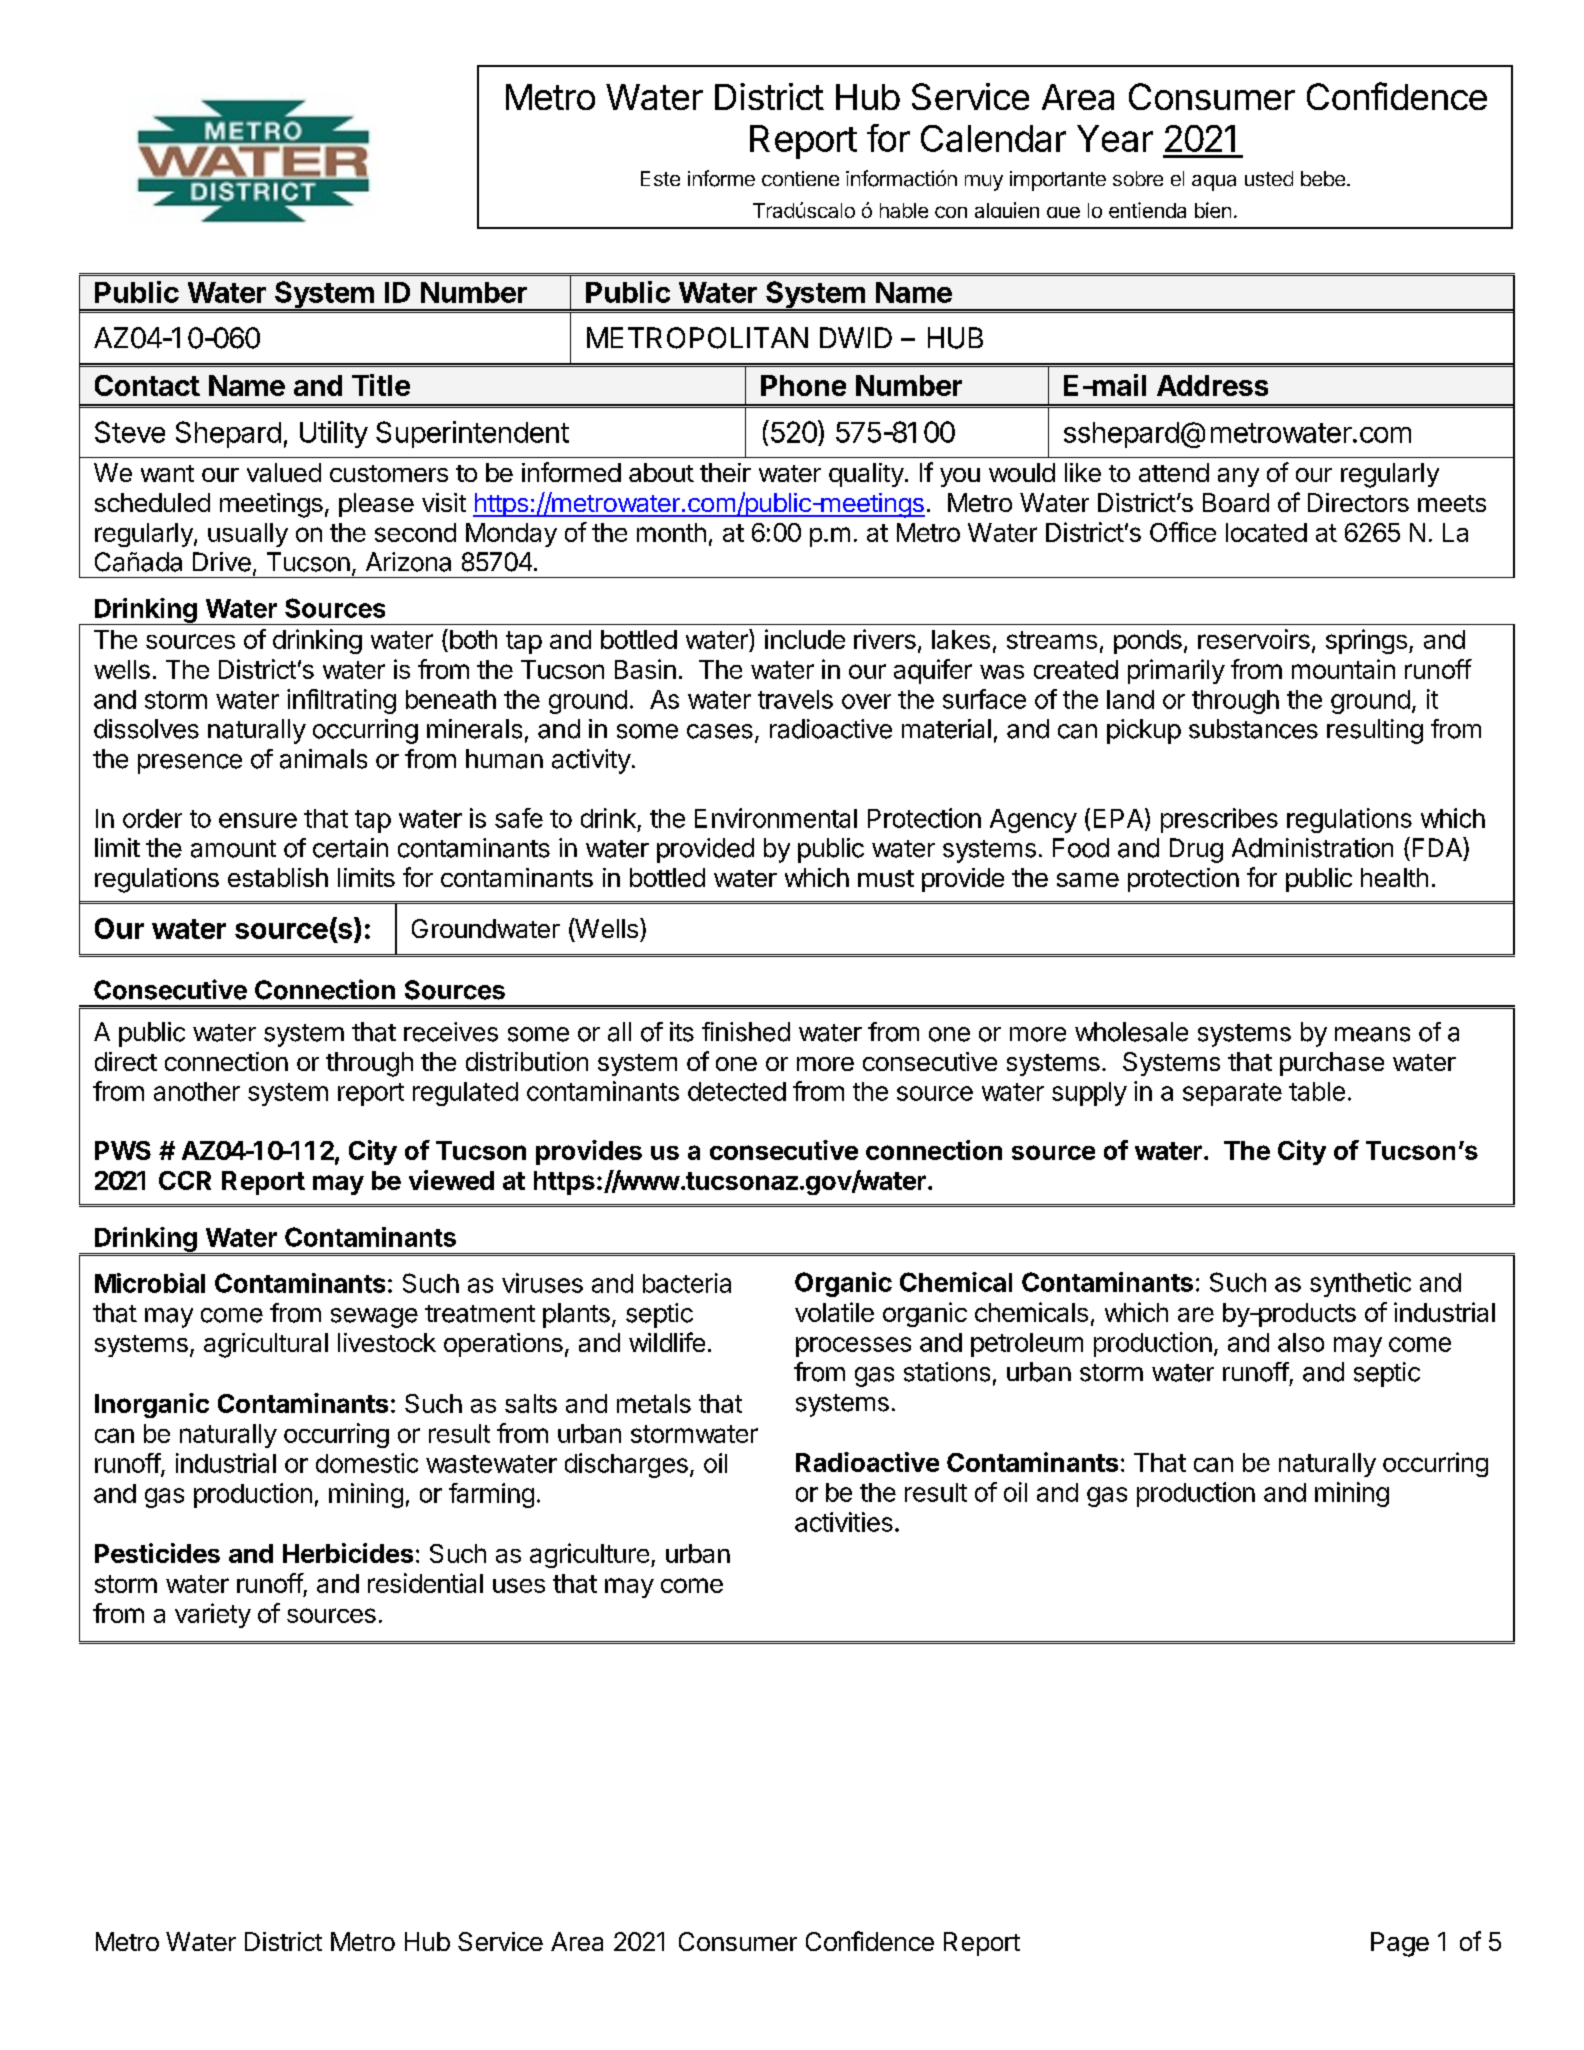 The image size is (1584, 2050). I want to click on finished, so click(746, 1032).
